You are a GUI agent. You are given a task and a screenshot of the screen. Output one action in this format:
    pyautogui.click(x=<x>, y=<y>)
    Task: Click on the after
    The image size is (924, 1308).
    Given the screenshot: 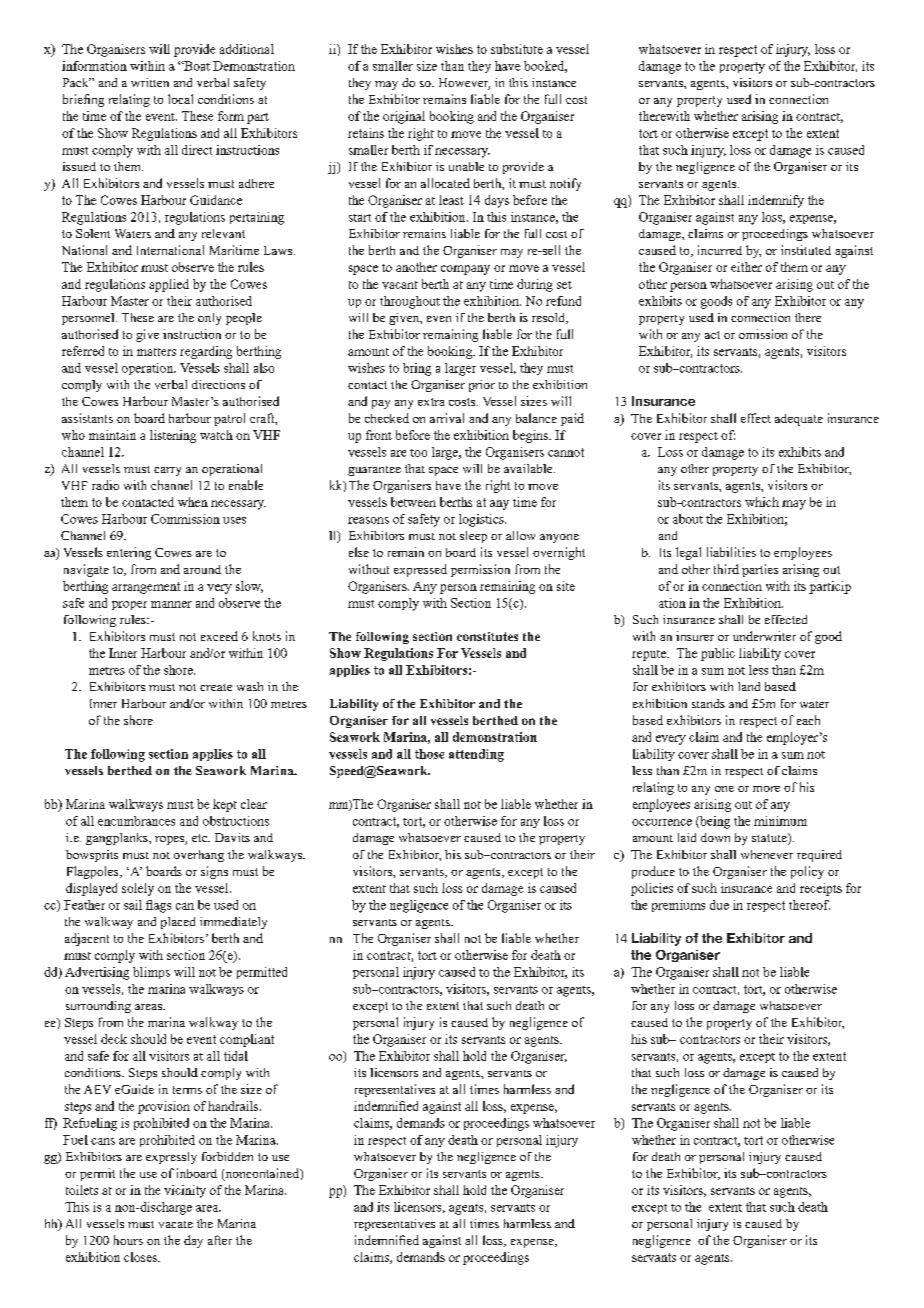 What is the action you would take?
    pyautogui.click(x=220, y=1240)
